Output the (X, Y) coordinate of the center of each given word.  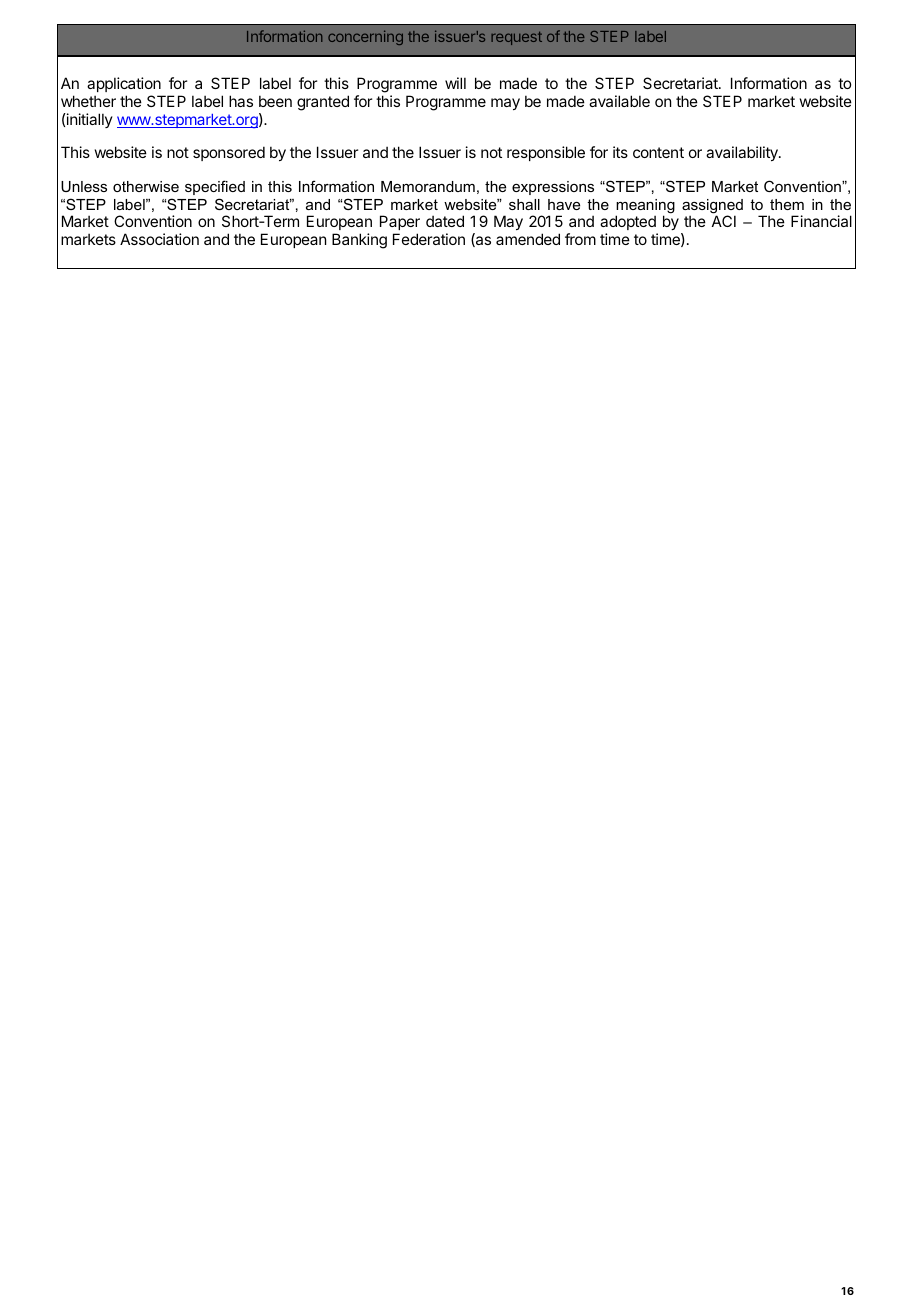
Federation (429, 239)
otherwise (146, 186)
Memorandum (428, 186)
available (619, 101)
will (455, 83)
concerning (365, 37)
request (516, 38)
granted (323, 103)
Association (159, 239)
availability (743, 153)
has (241, 101)
